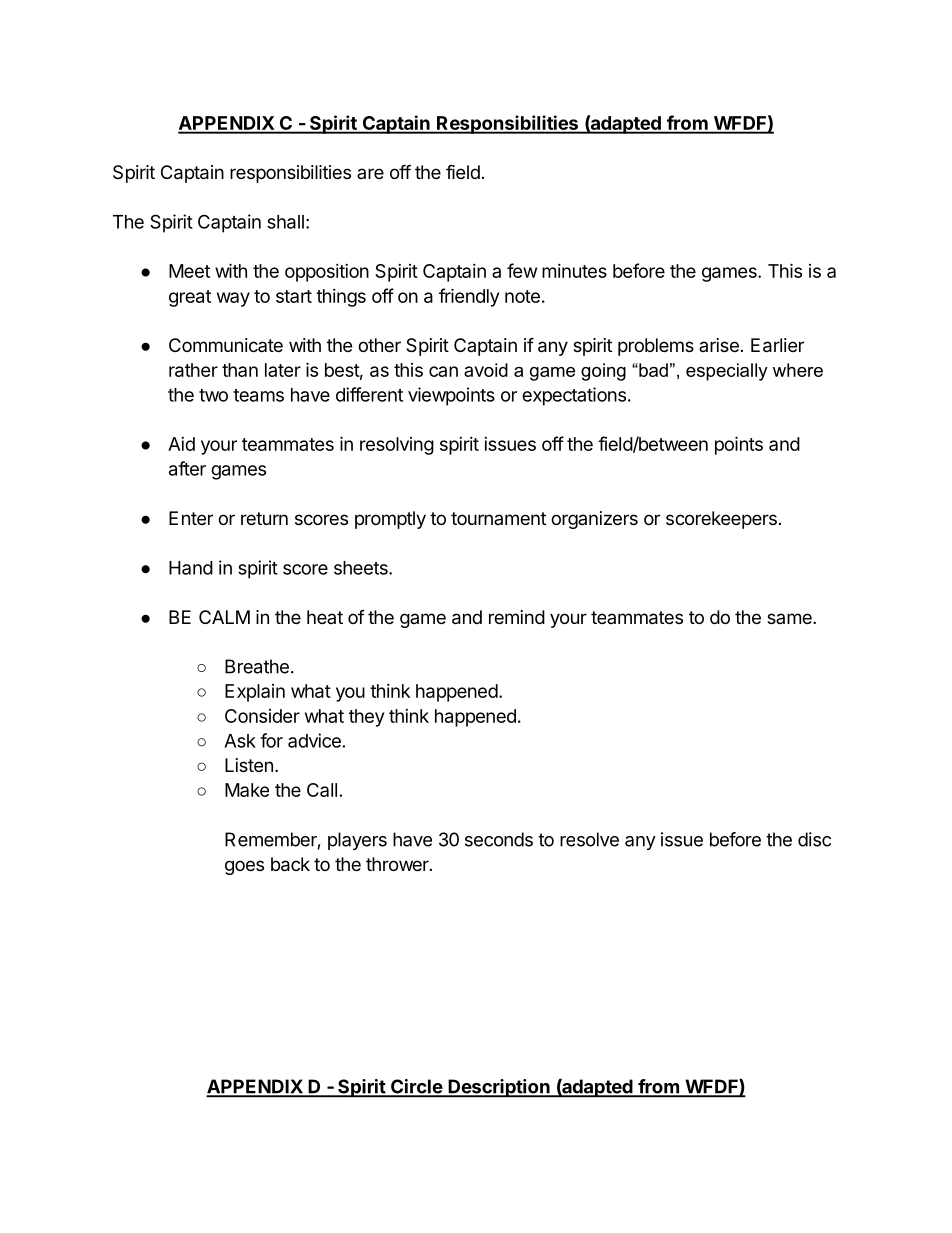 The width and height of the page is (952, 1233). What do you see at coordinates (249, 765) in the page?
I see `Listen` at bounding box center [249, 765].
